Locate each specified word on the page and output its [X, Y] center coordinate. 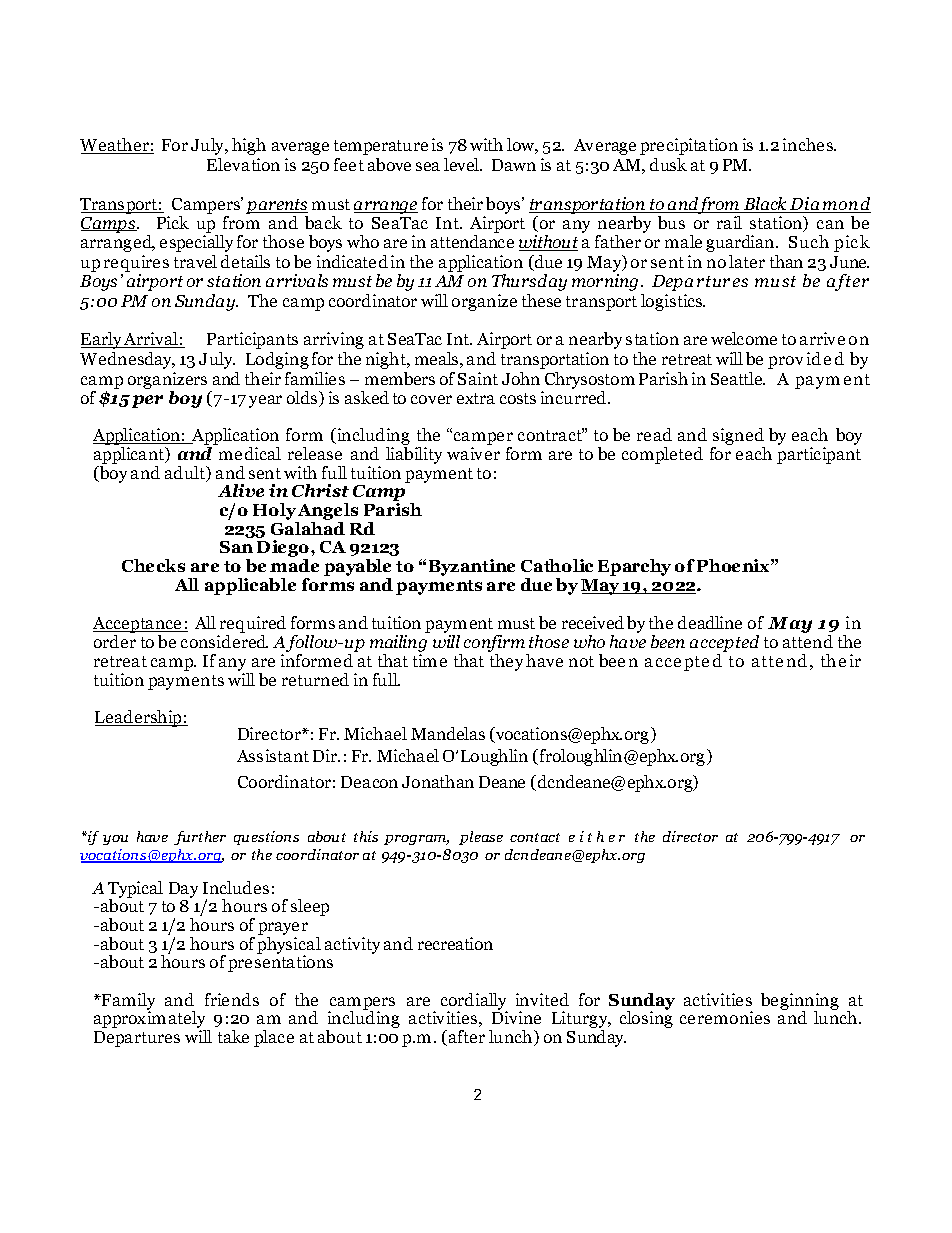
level [463, 164]
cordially [474, 1003]
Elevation [243, 164]
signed [738, 438]
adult [186, 474]
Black [765, 205]
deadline [710, 622]
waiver [473, 453]
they [506, 662]
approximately [151, 1020]
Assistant [273, 755]
